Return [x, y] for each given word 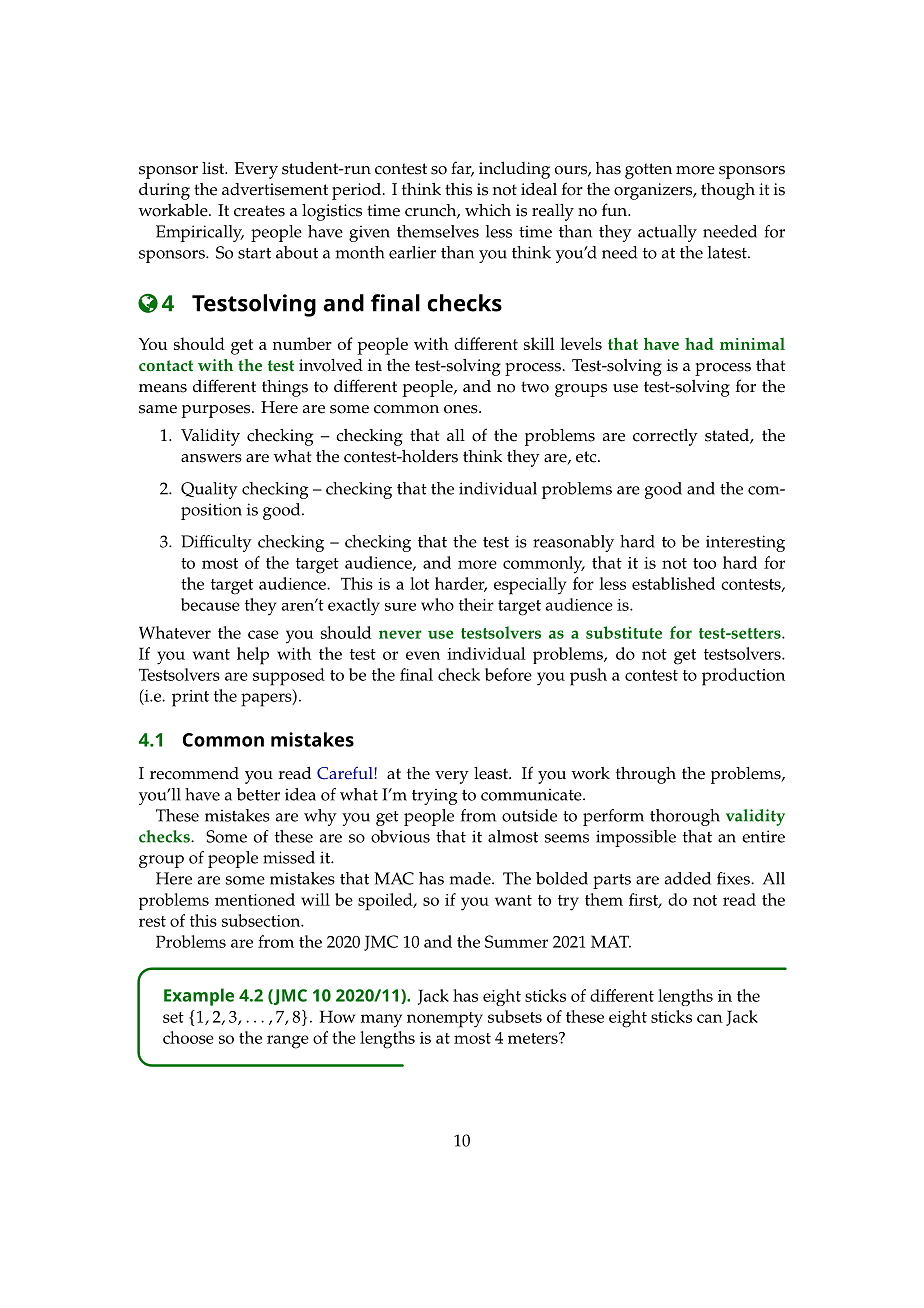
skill [539, 343]
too [704, 563]
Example [199, 997]
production [743, 677]
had [699, 343]
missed [289, 857]
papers [267, 700]
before [508, 674]
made [471, 878]
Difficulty [216, 543]
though [728, 191]
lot [419, 583]
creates [259, 211]
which [488, 210]
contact [166, 366]
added [688, 878]
